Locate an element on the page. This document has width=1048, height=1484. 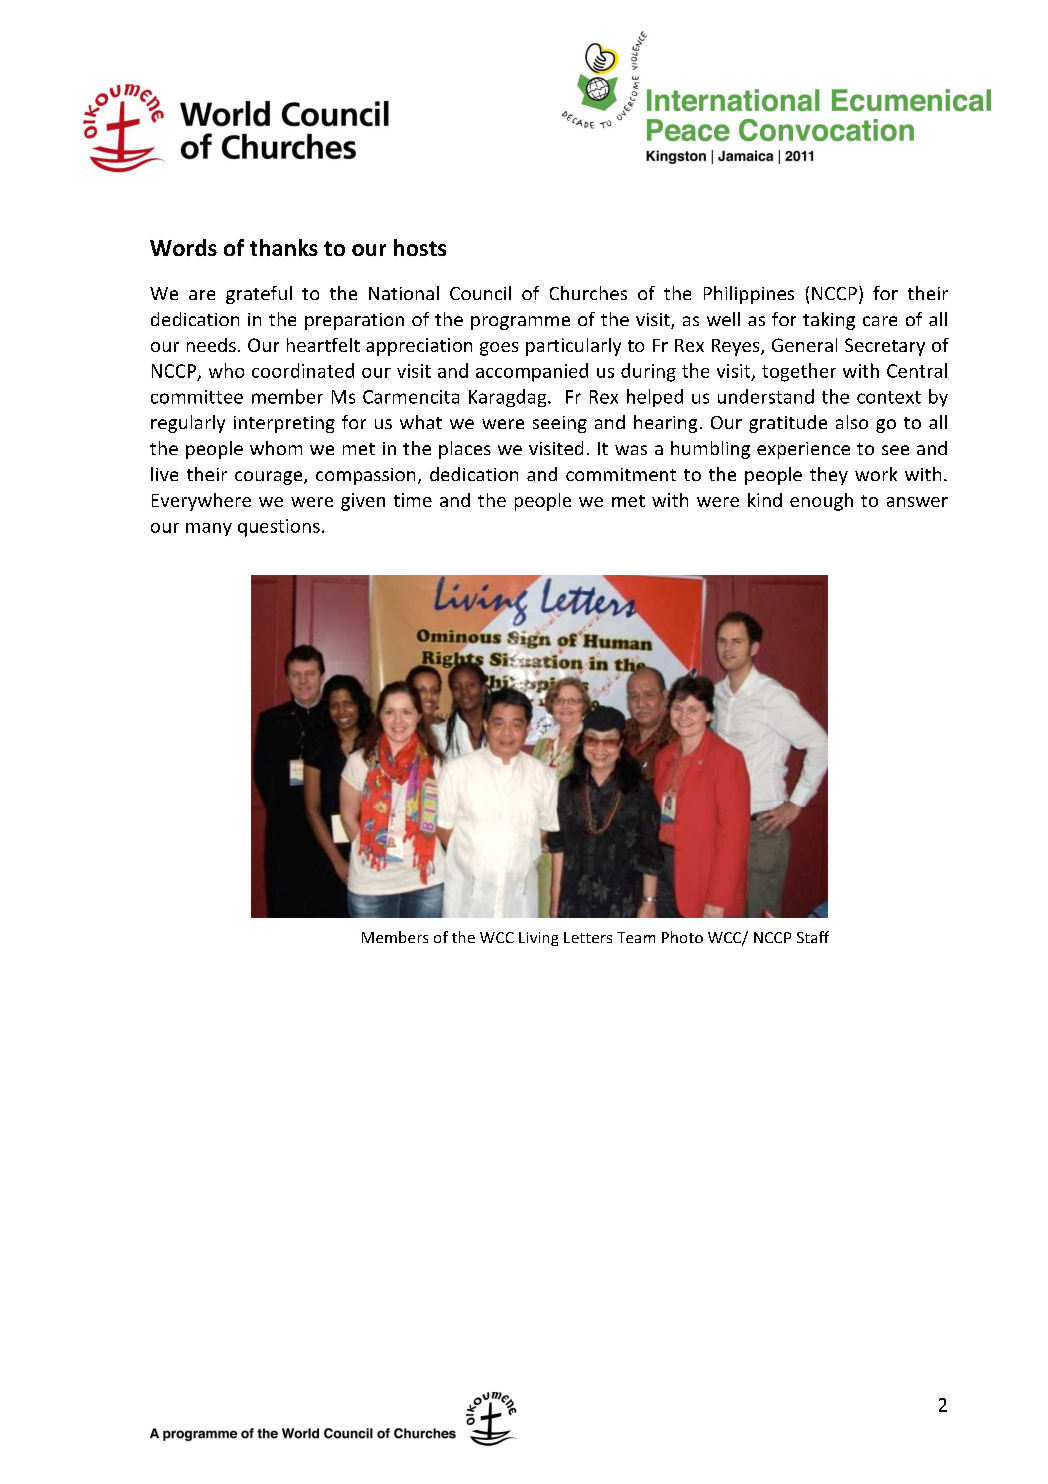
they is located at coordinates (829, 476).
